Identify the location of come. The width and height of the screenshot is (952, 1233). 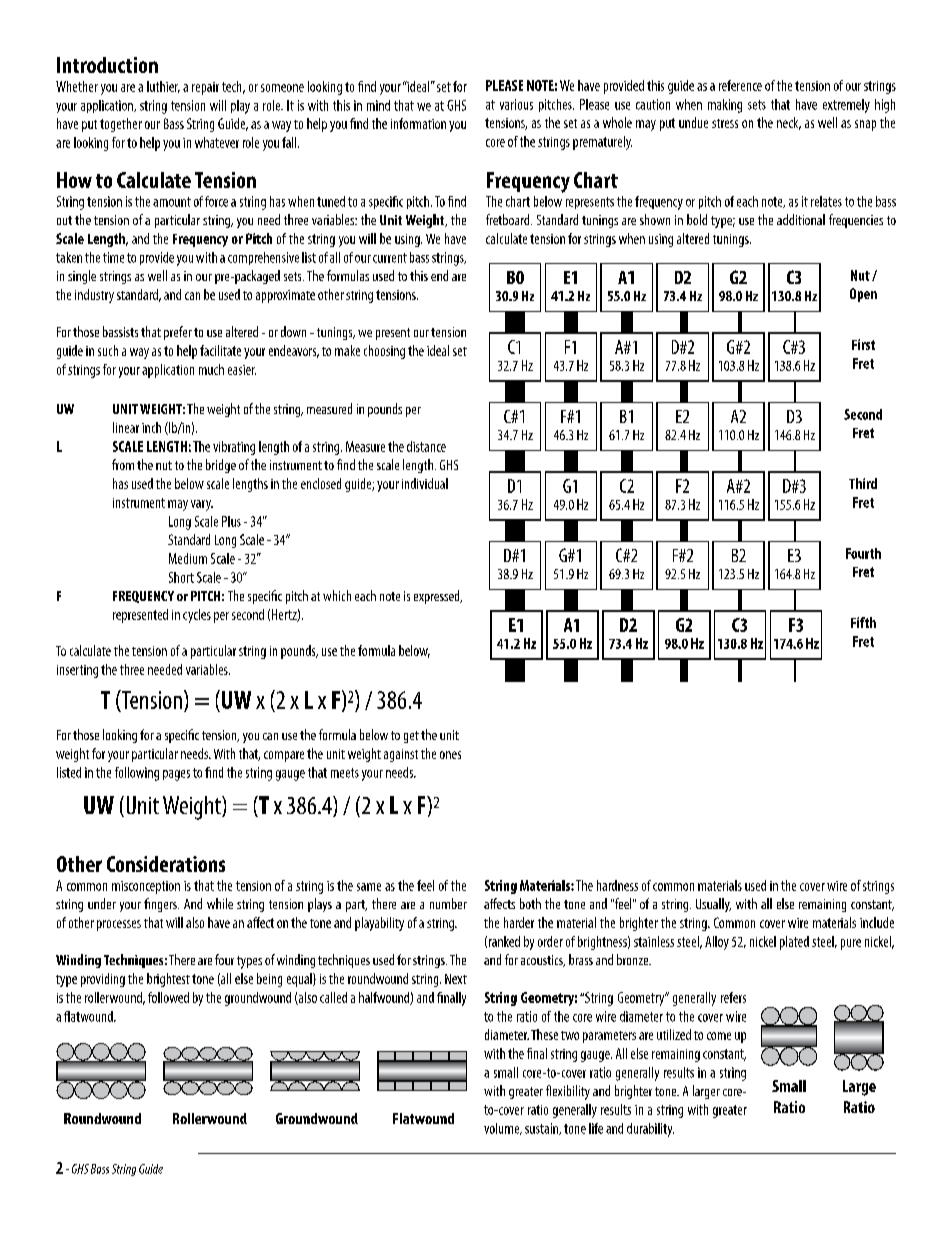
(719, 1036).
